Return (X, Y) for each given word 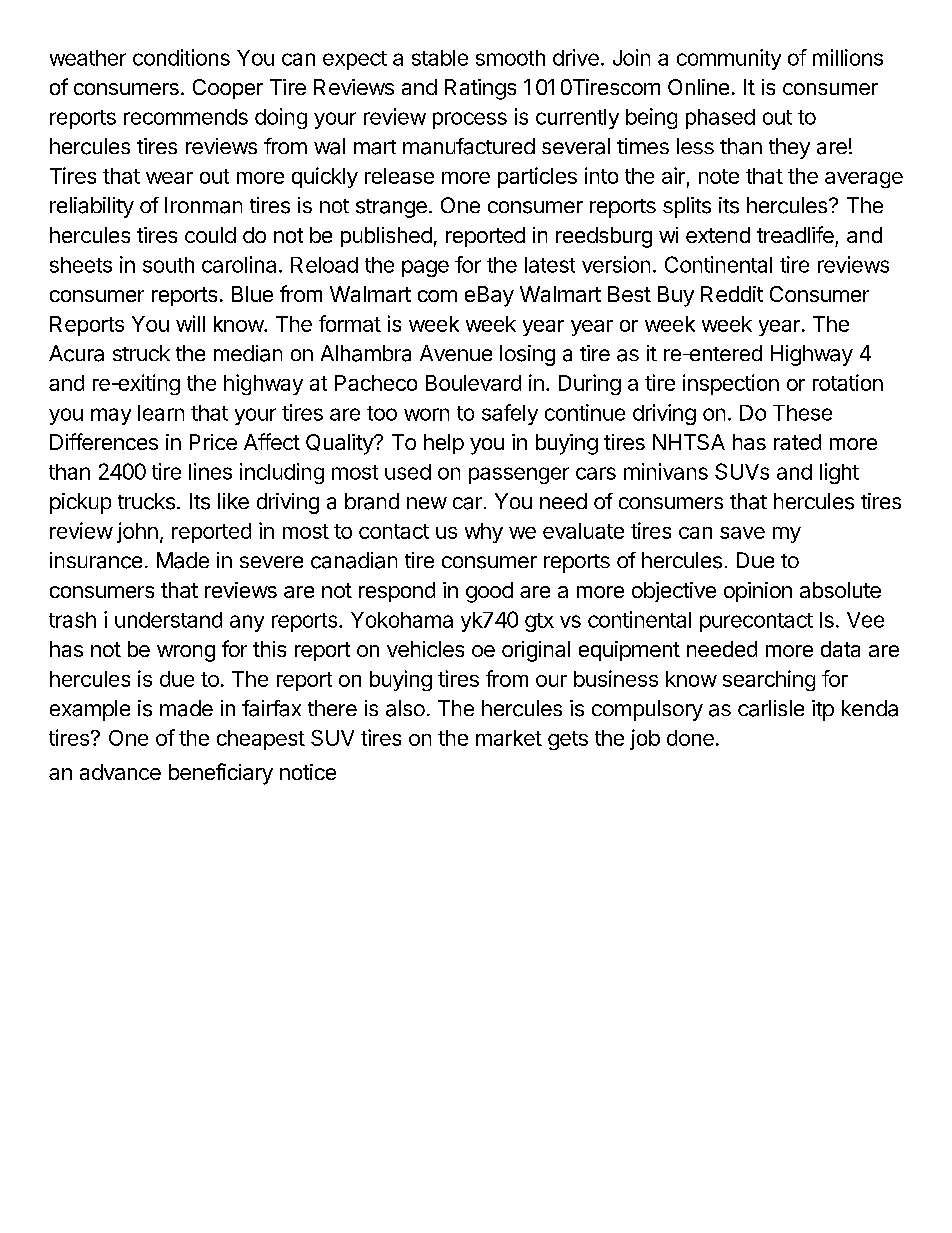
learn (161, 413)
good (489, 592)
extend (718, 235)
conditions (181, 57)
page (425, 268)
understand (168, 620)
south (168, 265)
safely (510, 414)
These (802, 413)
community (729, 59)
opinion (758, 592)
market (509, 738)
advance (120, 772)
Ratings (480, 89)
